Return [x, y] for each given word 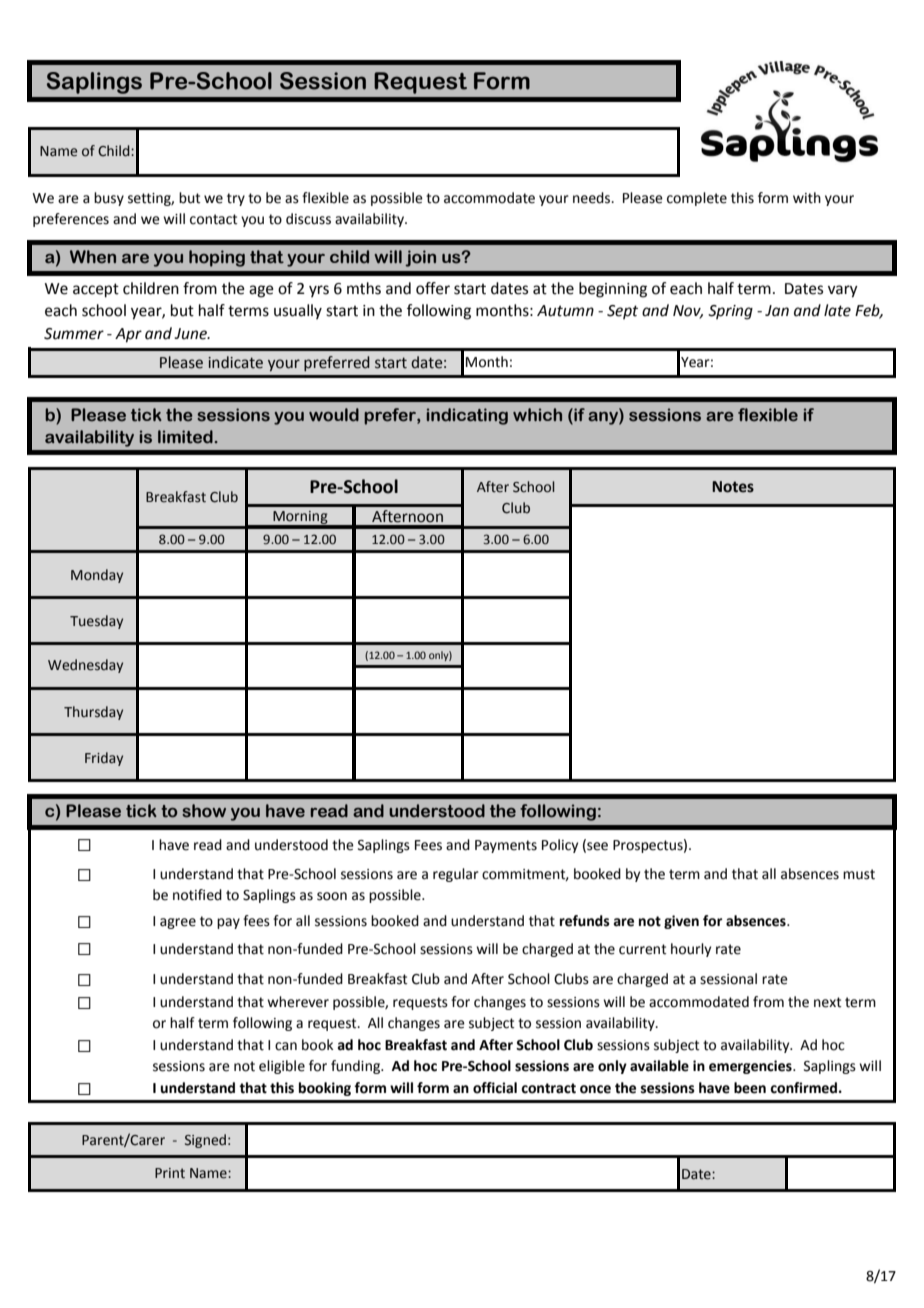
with [807, 198]
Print [170, 1173]
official [495, 1088]
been [750, 1088]
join [420, 258]
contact [214, 219]
